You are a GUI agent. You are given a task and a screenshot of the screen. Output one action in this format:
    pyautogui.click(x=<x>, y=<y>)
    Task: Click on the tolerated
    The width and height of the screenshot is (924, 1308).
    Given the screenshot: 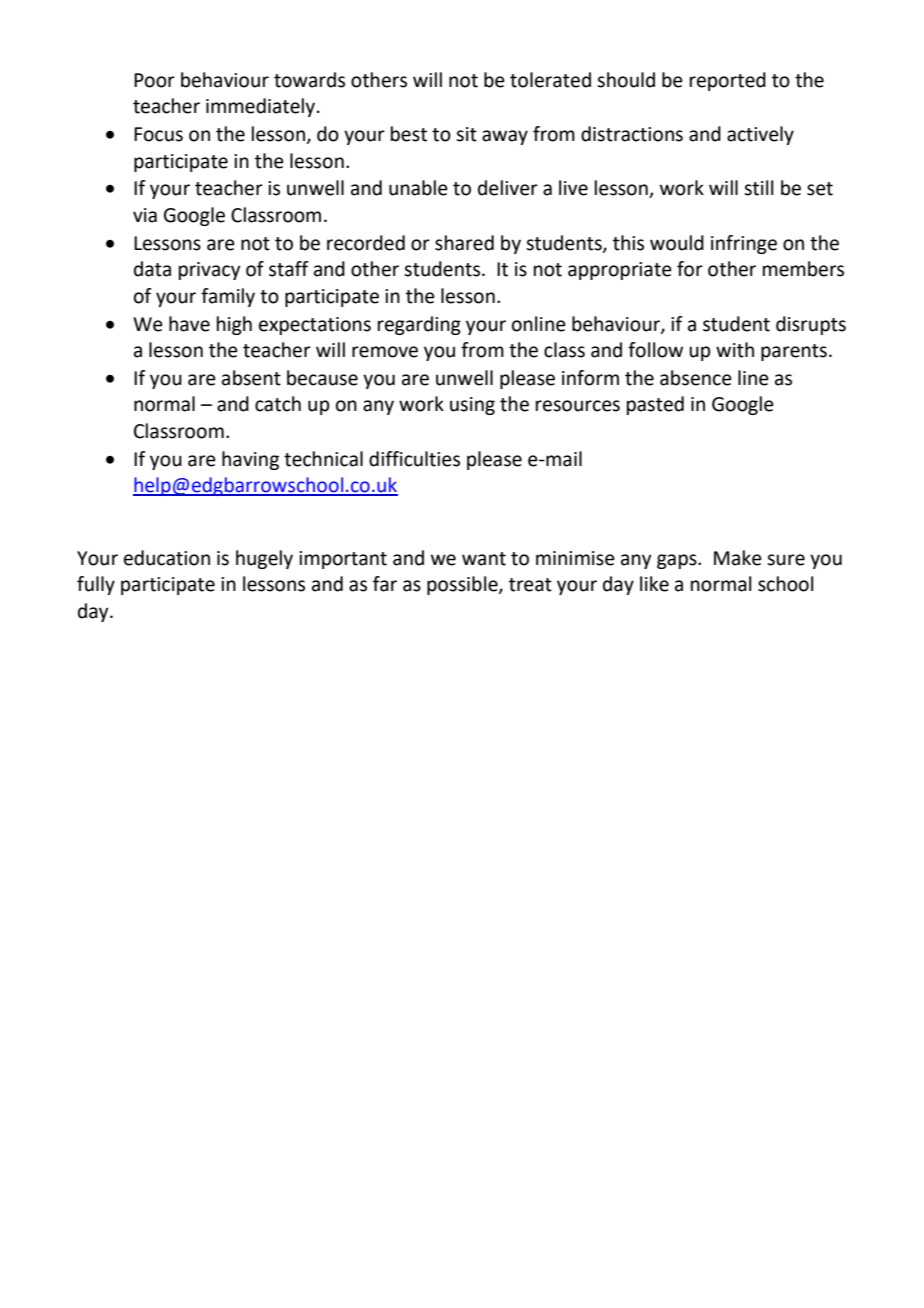 What is the action you would take?
    pyautogui.click(x=550, y=80)
